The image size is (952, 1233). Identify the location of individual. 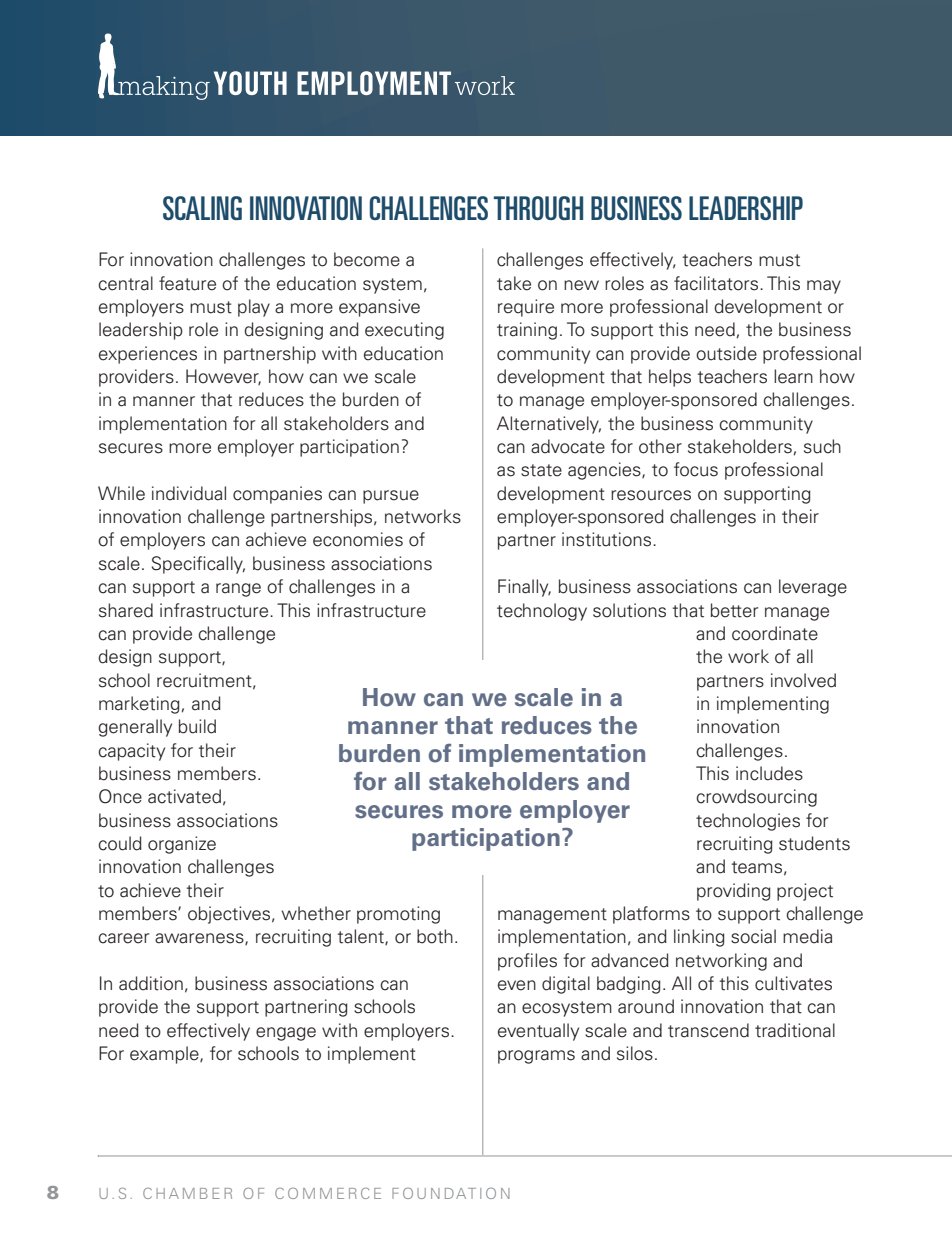
(189, 493).
